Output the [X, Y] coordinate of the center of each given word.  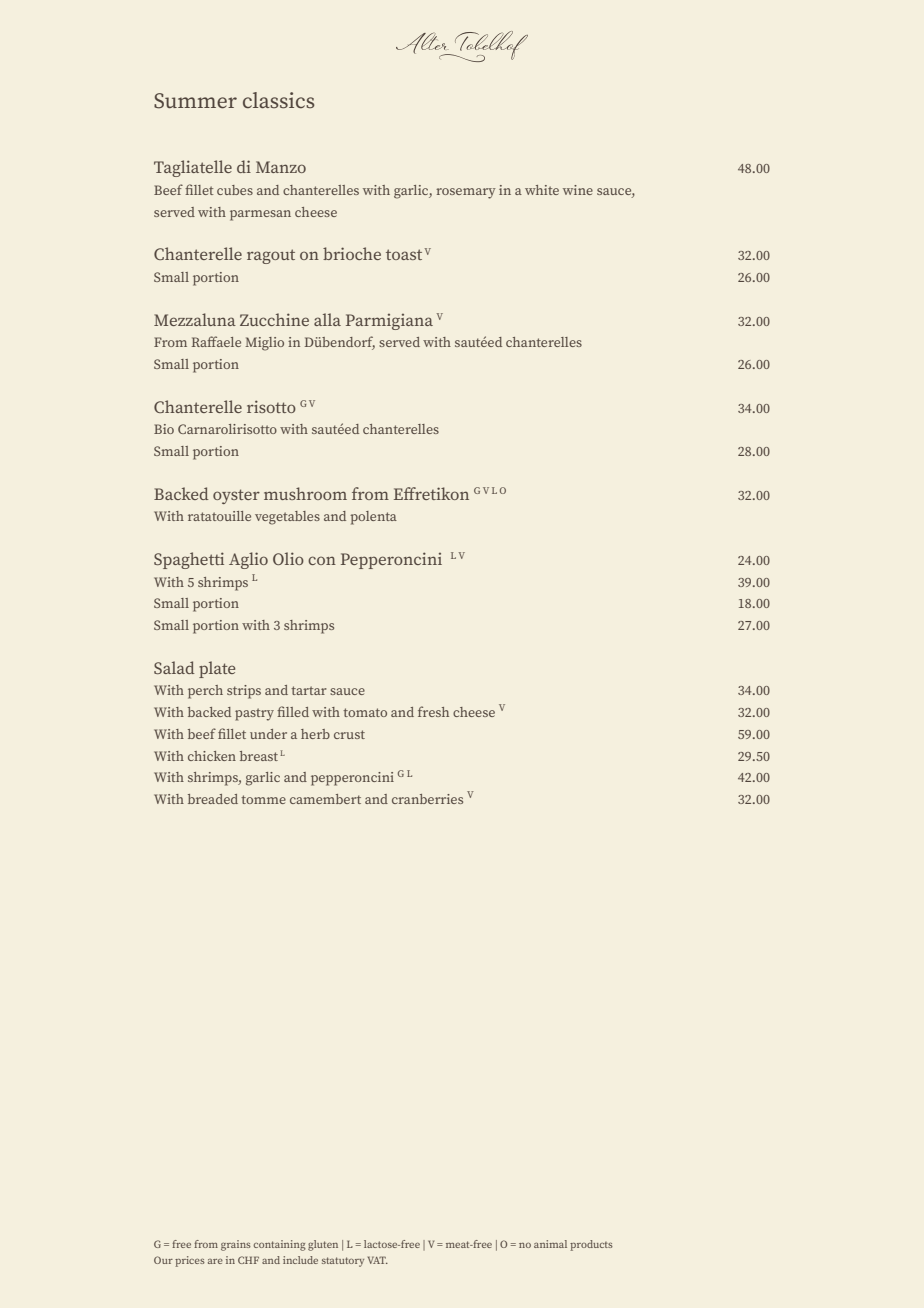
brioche [352, 253]
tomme [263, 799]
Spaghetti [189, 560]
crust [349, 734]
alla [327, 319]
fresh [433, 711]
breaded [213, 799]
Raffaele [216, 341]
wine [578, 190]
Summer [195, 101]
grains [236, 1245]
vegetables [287, 518]
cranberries [427, 799]
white [542, 190]
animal [550, 1244]
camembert [325, 799]
